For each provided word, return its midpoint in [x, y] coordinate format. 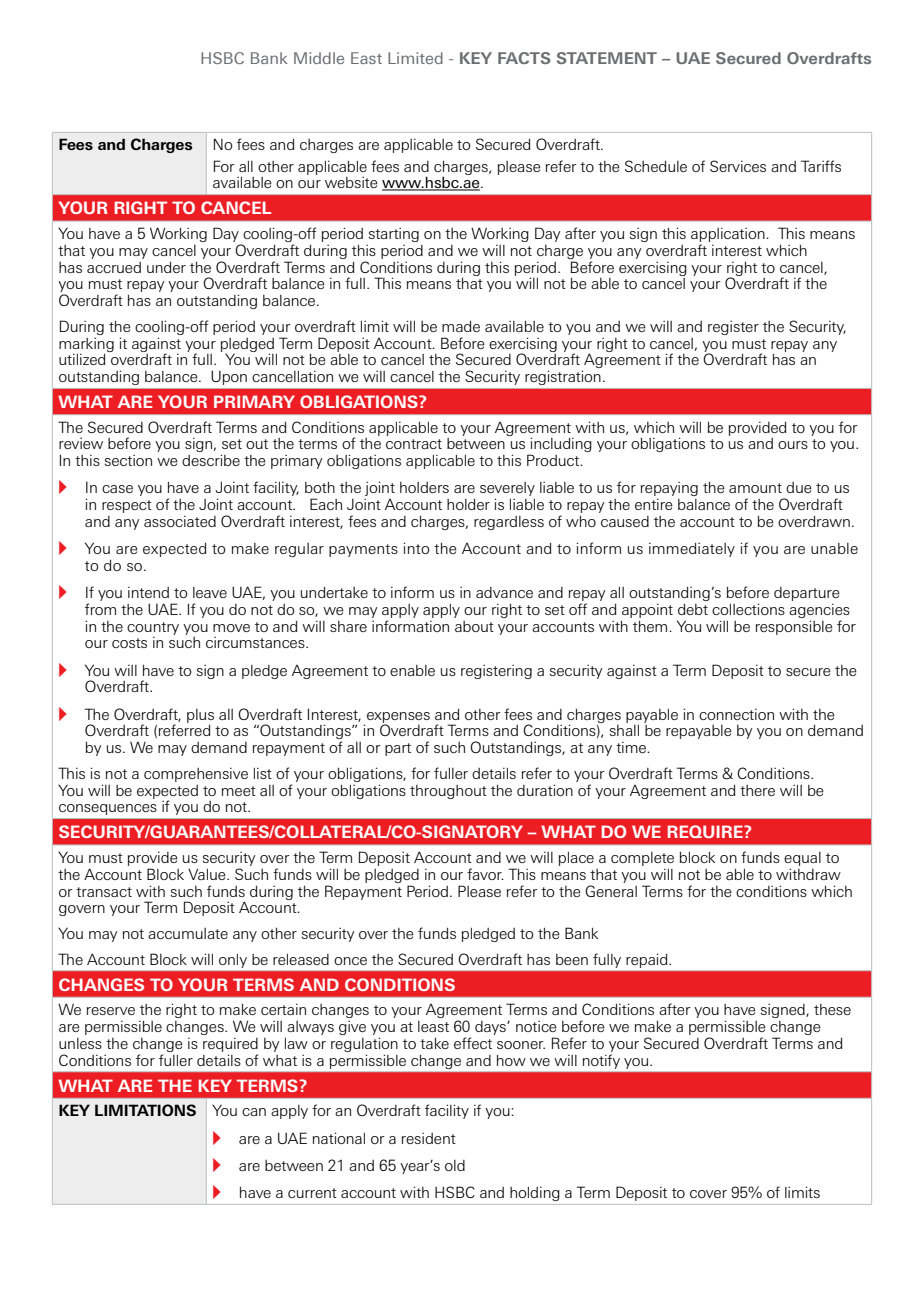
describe [211, 460]
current [312, 1193]
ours [793, 445]
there [757, 790]
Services [738, 166]
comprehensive [196, 775]
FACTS [524, 58]
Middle [319, 58]
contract [414, 444]
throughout [448, 792]
